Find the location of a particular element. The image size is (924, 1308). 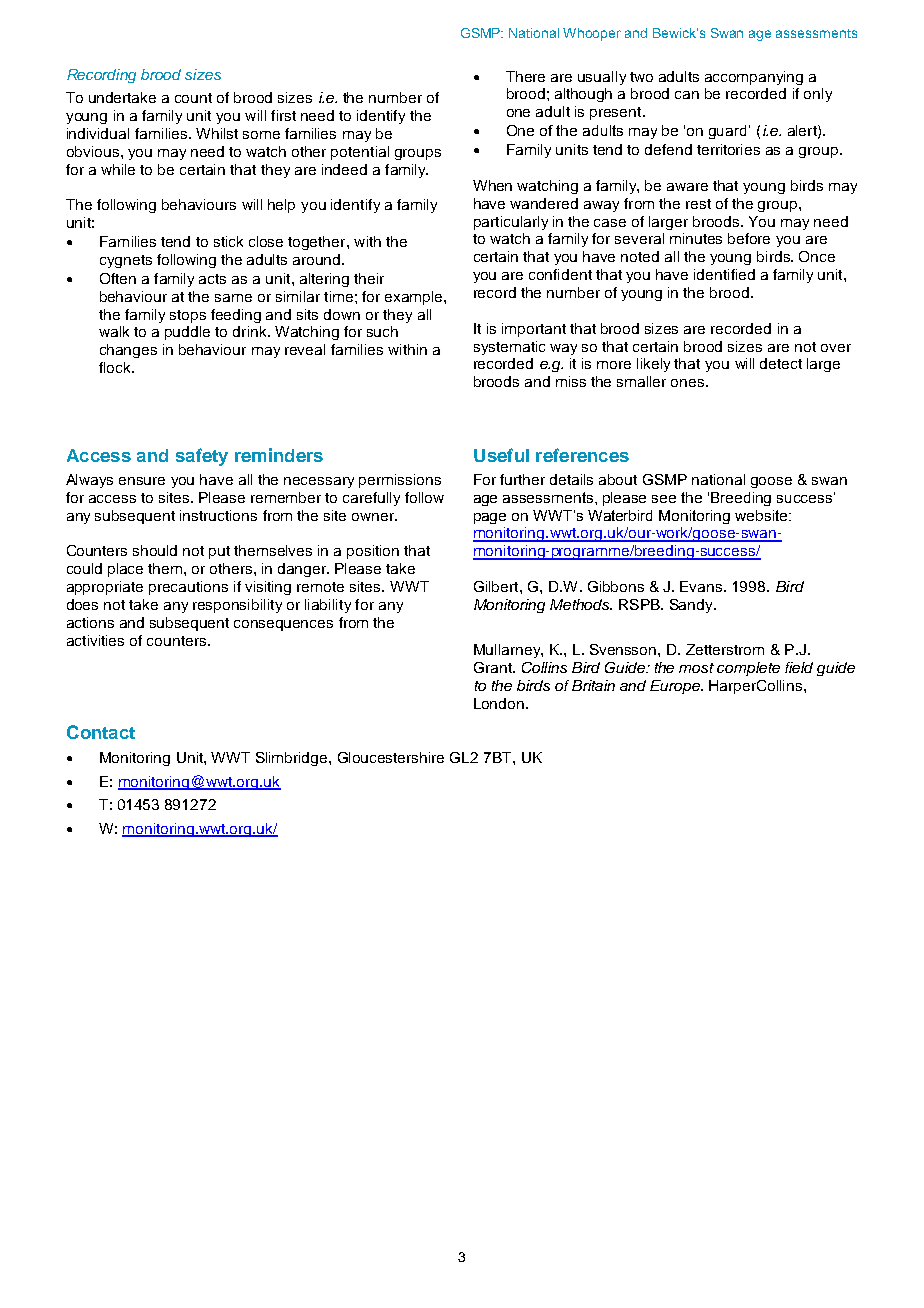

instructions is located at coordinates (218, 515).
